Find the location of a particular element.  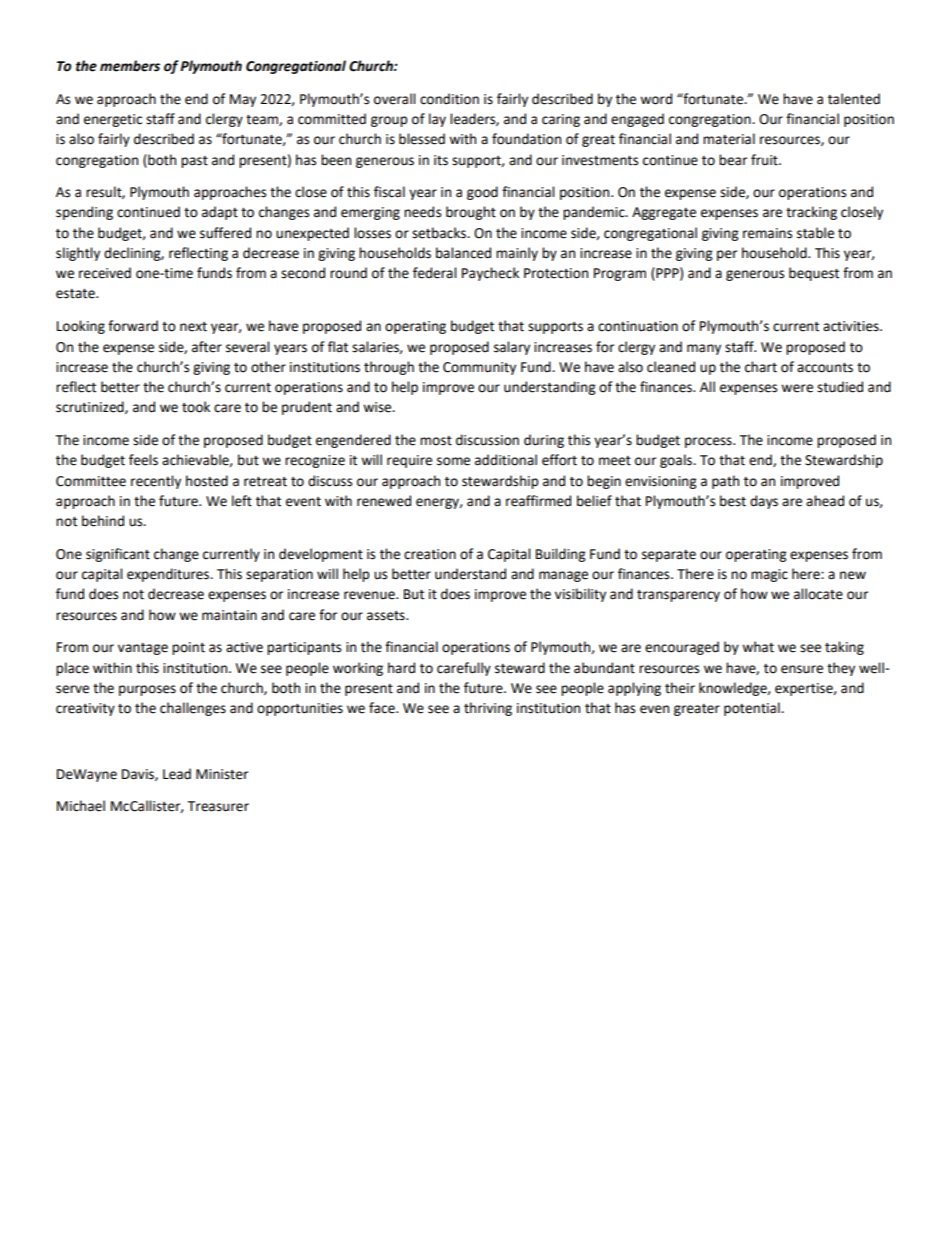

balanced is located at coordinates (463, 253).
